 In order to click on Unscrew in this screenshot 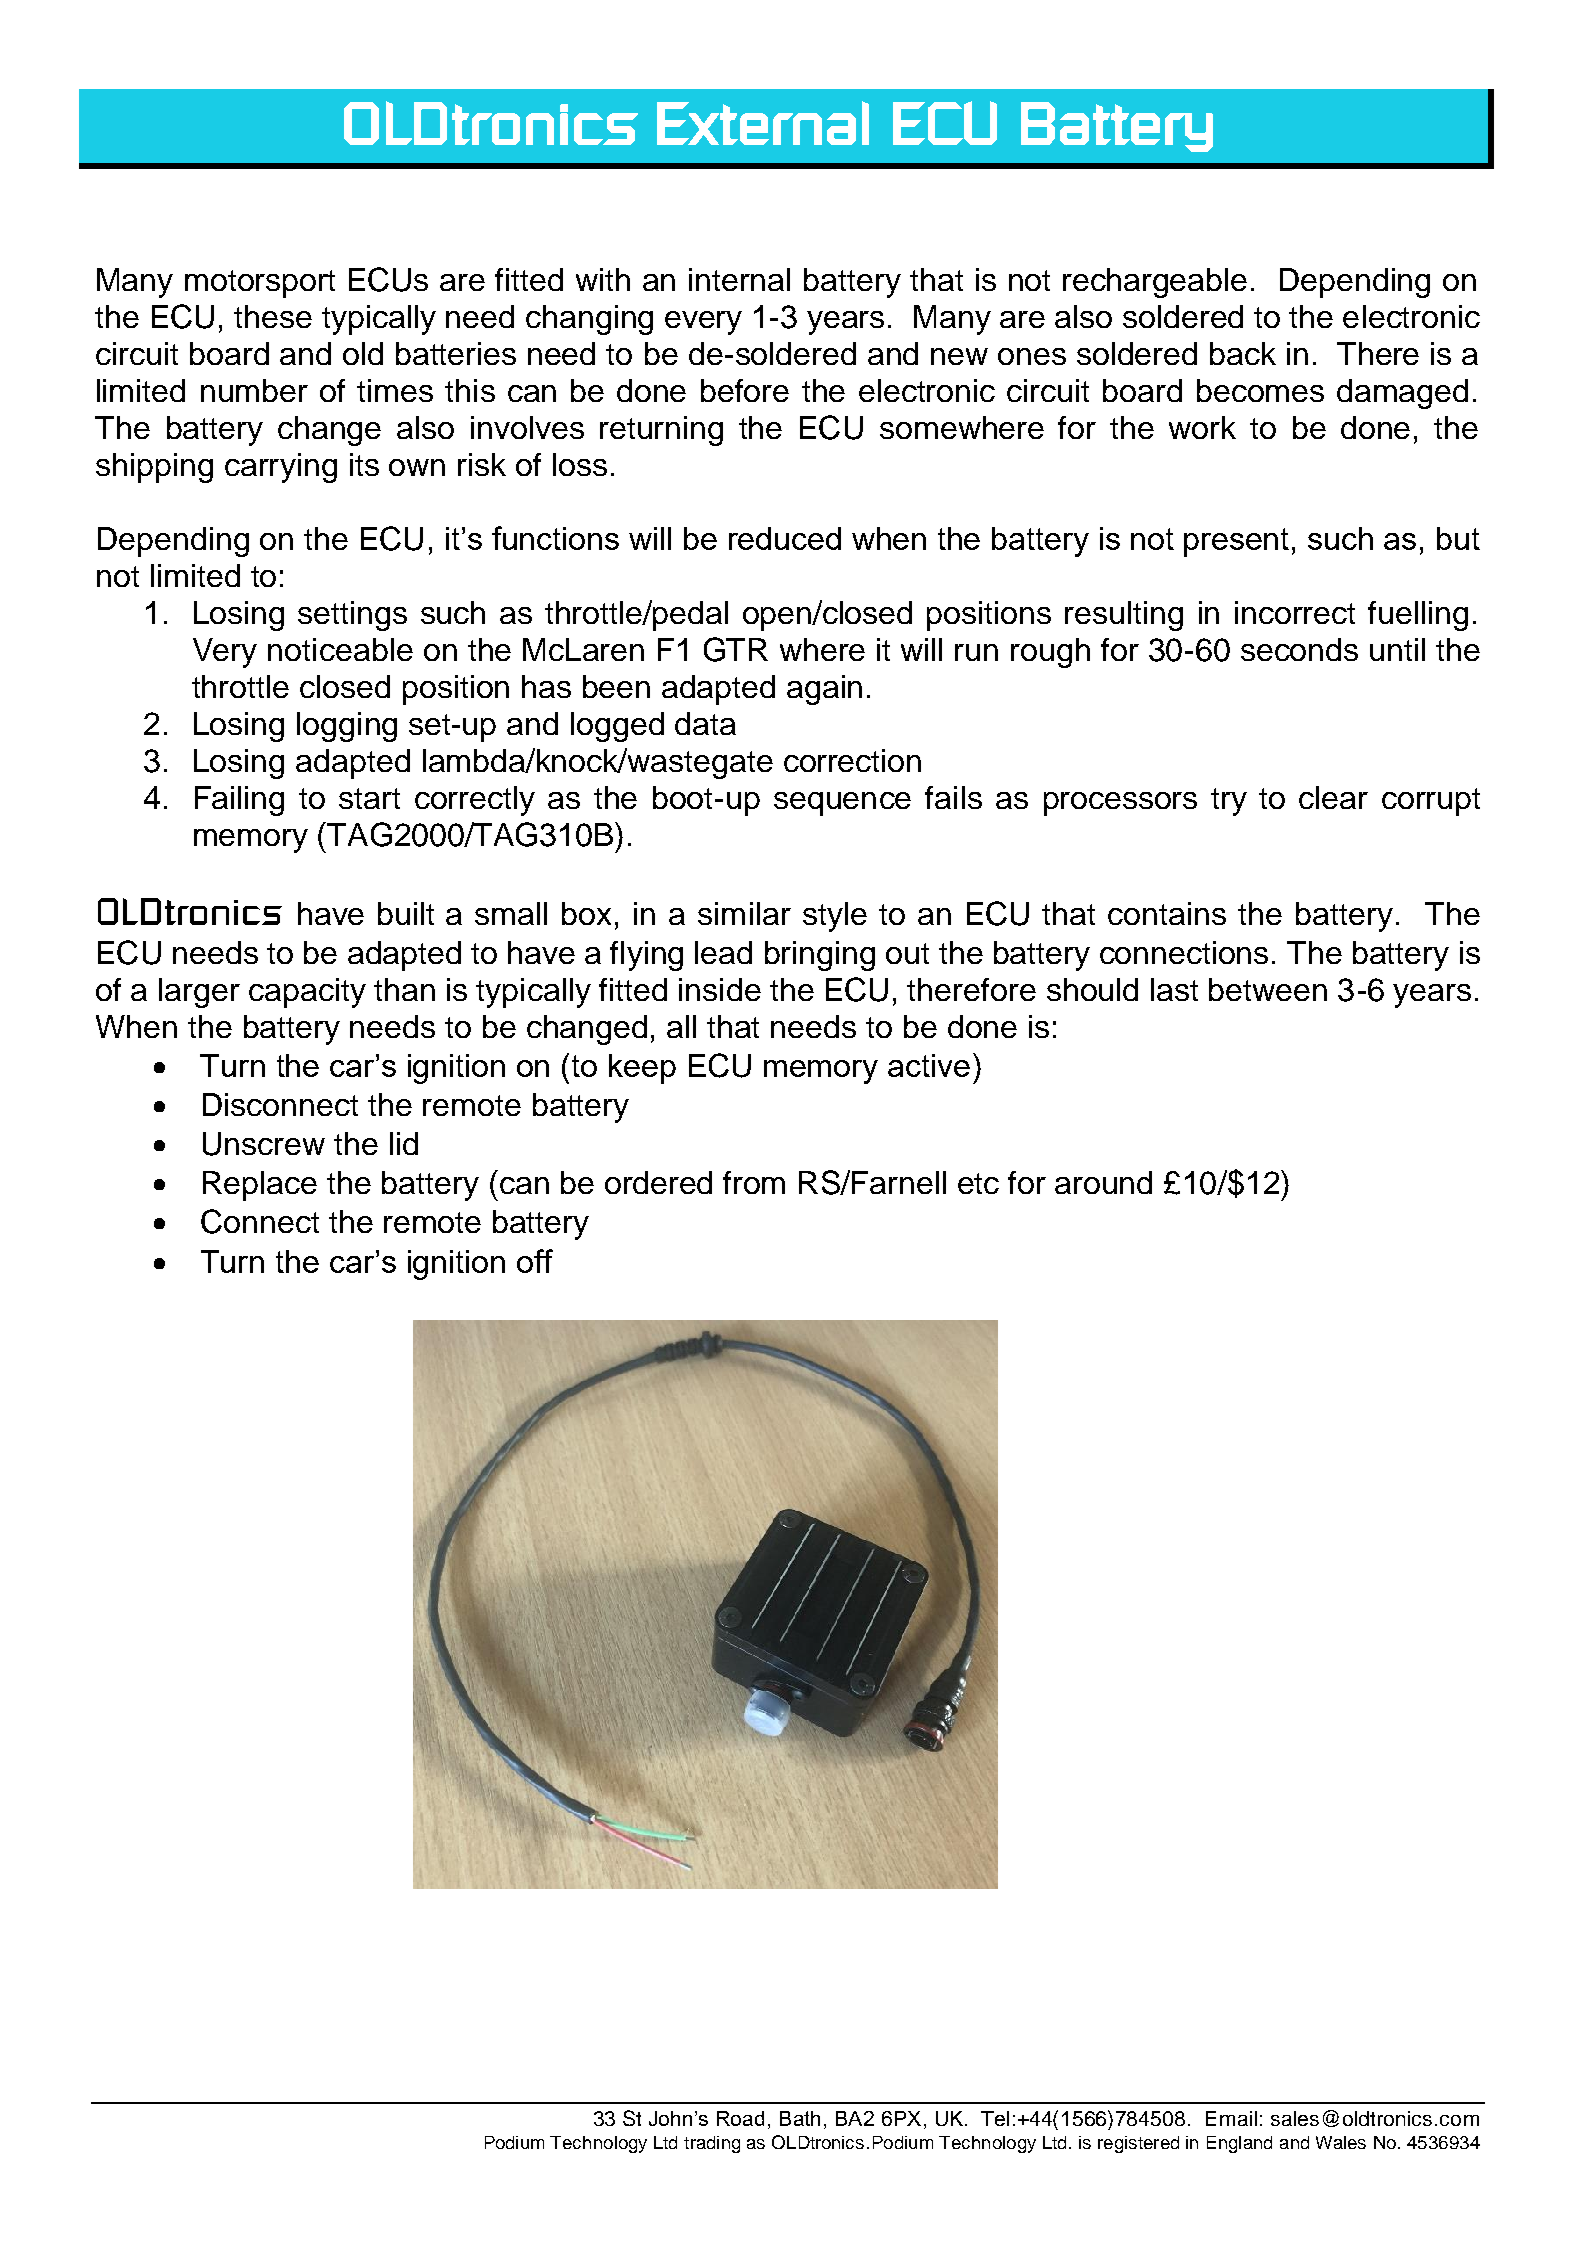, I will do `click(264, 1144)`.
